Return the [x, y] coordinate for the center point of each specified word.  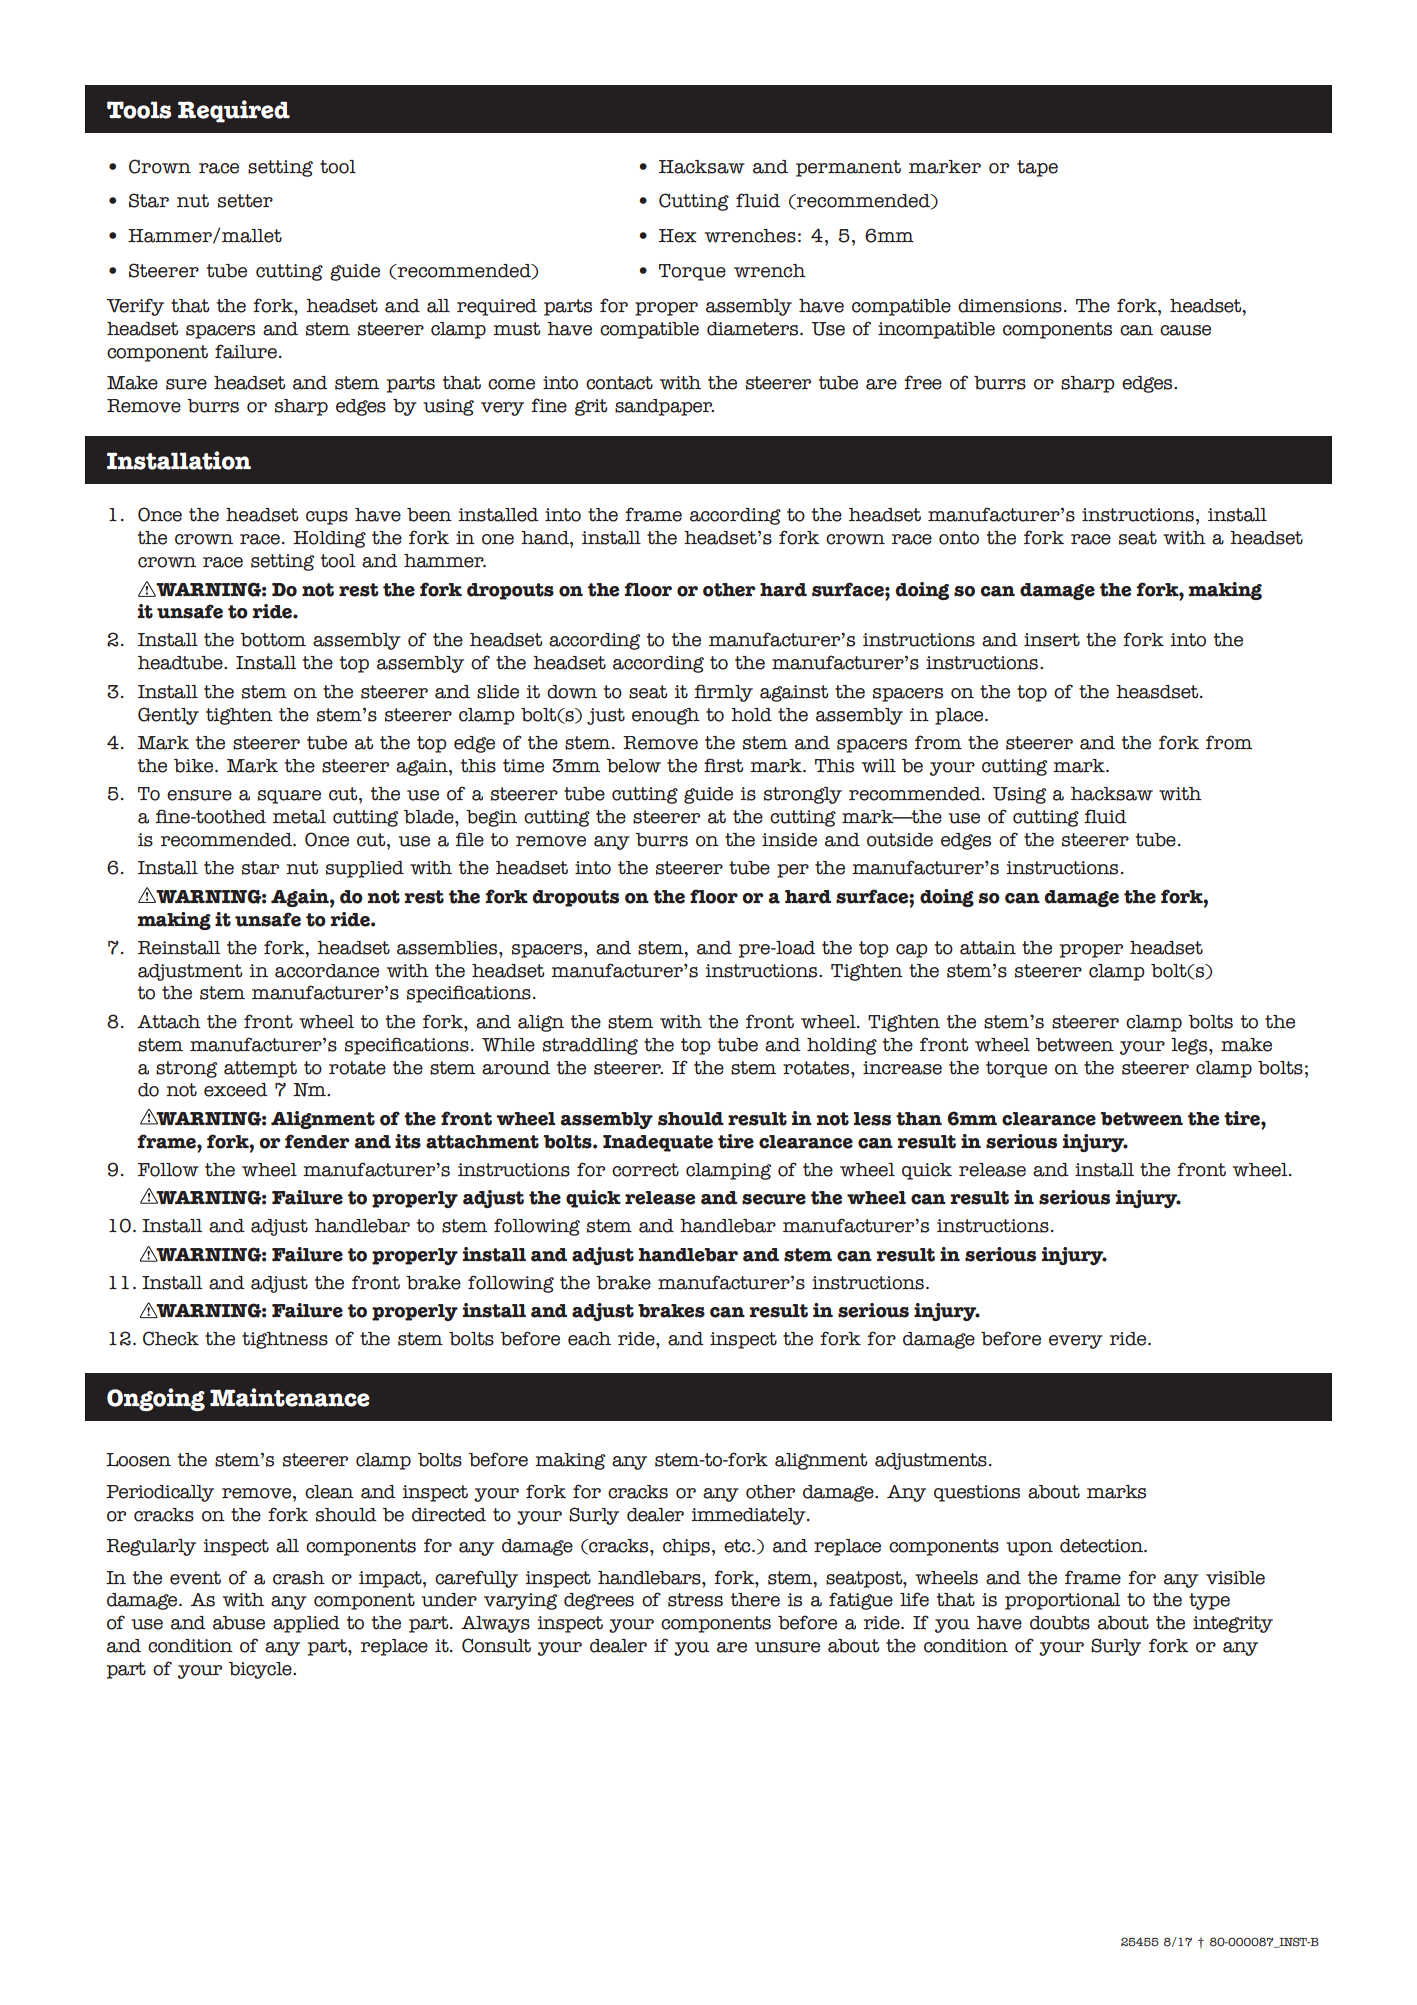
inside [789, 840]
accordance [327, 971]
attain [988, 948]
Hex [678, 236]
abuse [239, 1623]
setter [245, 201]
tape [1037, 168]
